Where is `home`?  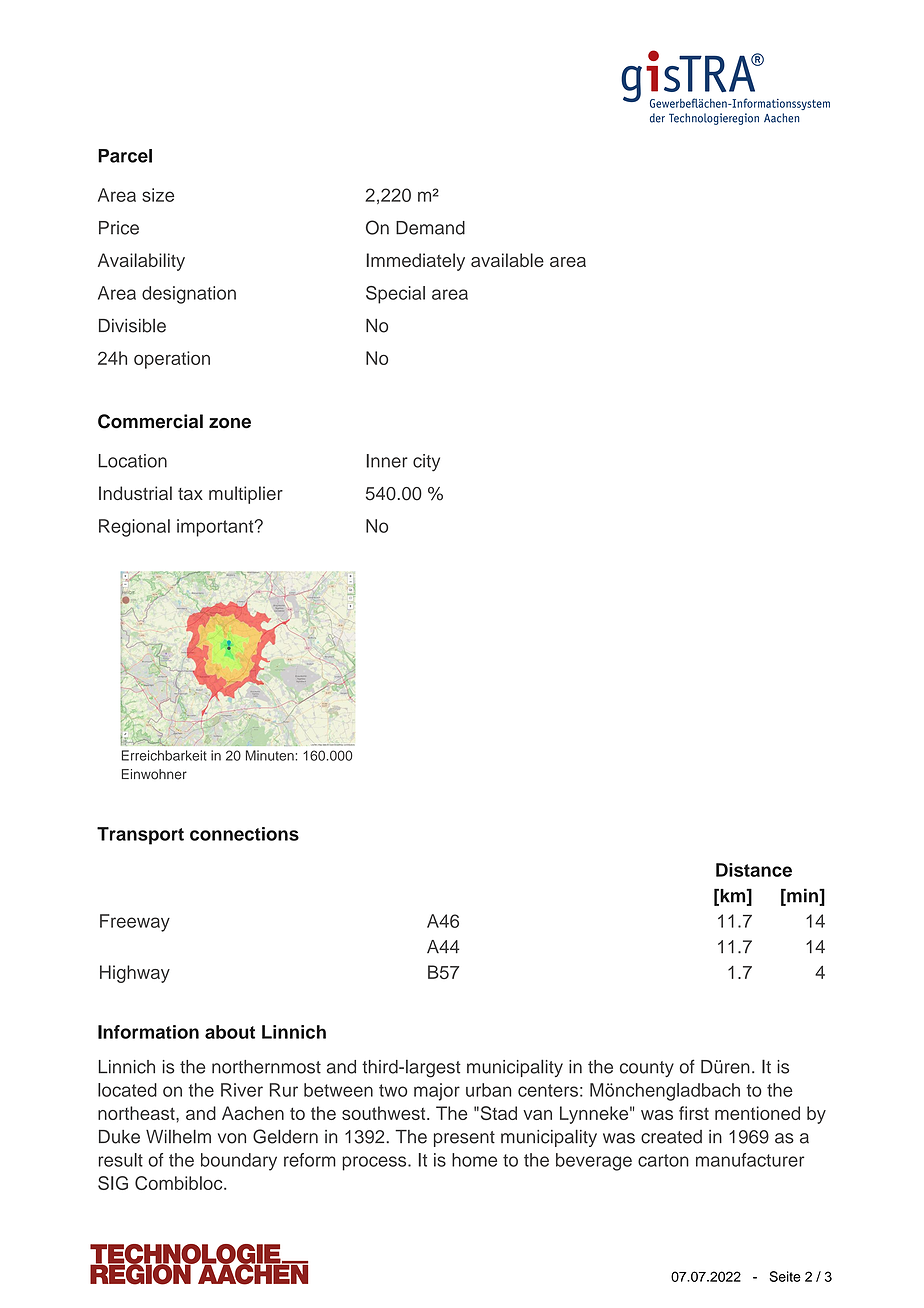 home is located at coordinates (474, 1160).
